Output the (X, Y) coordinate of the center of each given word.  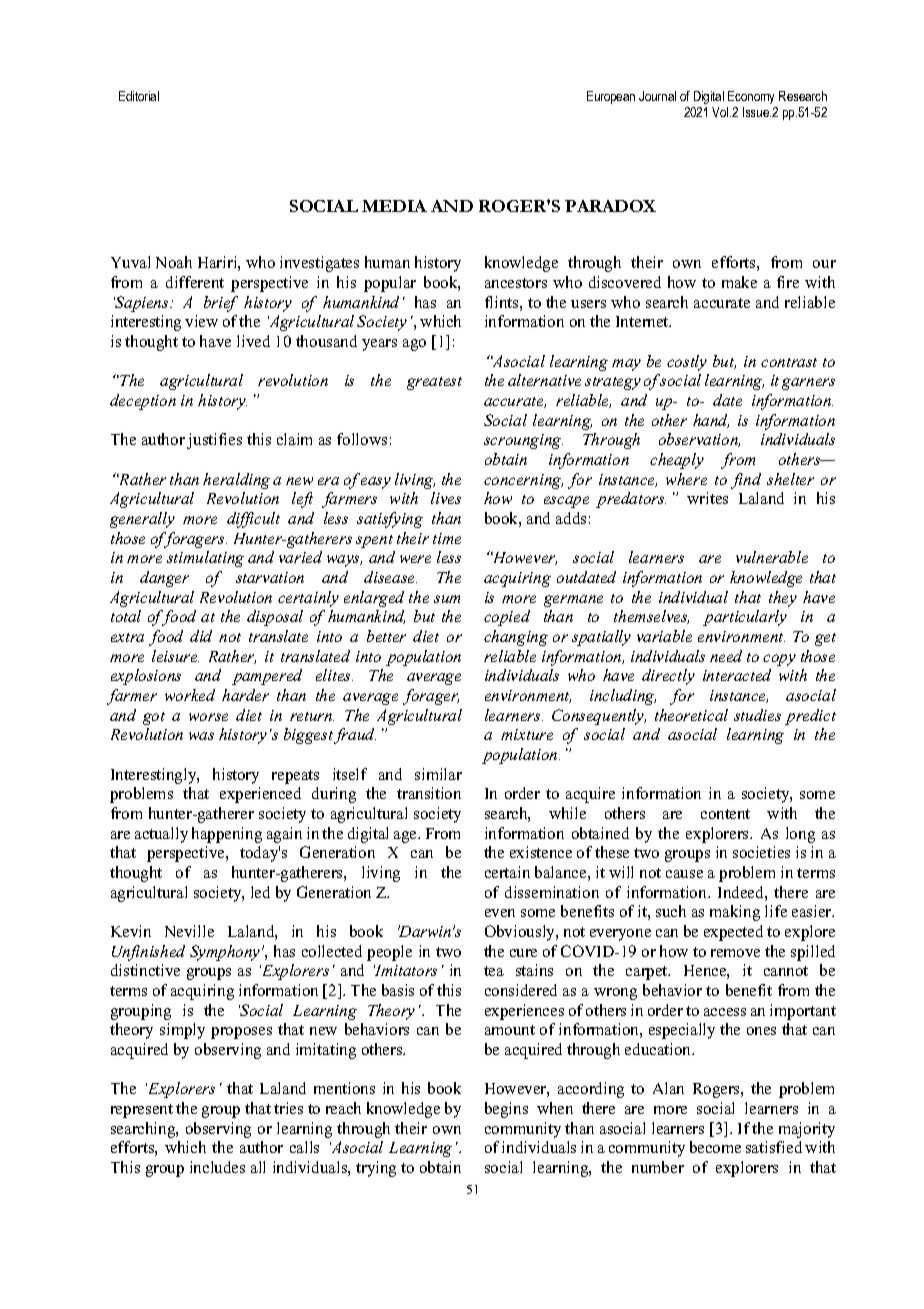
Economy (751, 97)
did (201, 636)
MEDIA (394, 206)
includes (217, 1167)
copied (507, 618)
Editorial (139, 96)
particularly (745, 618)
